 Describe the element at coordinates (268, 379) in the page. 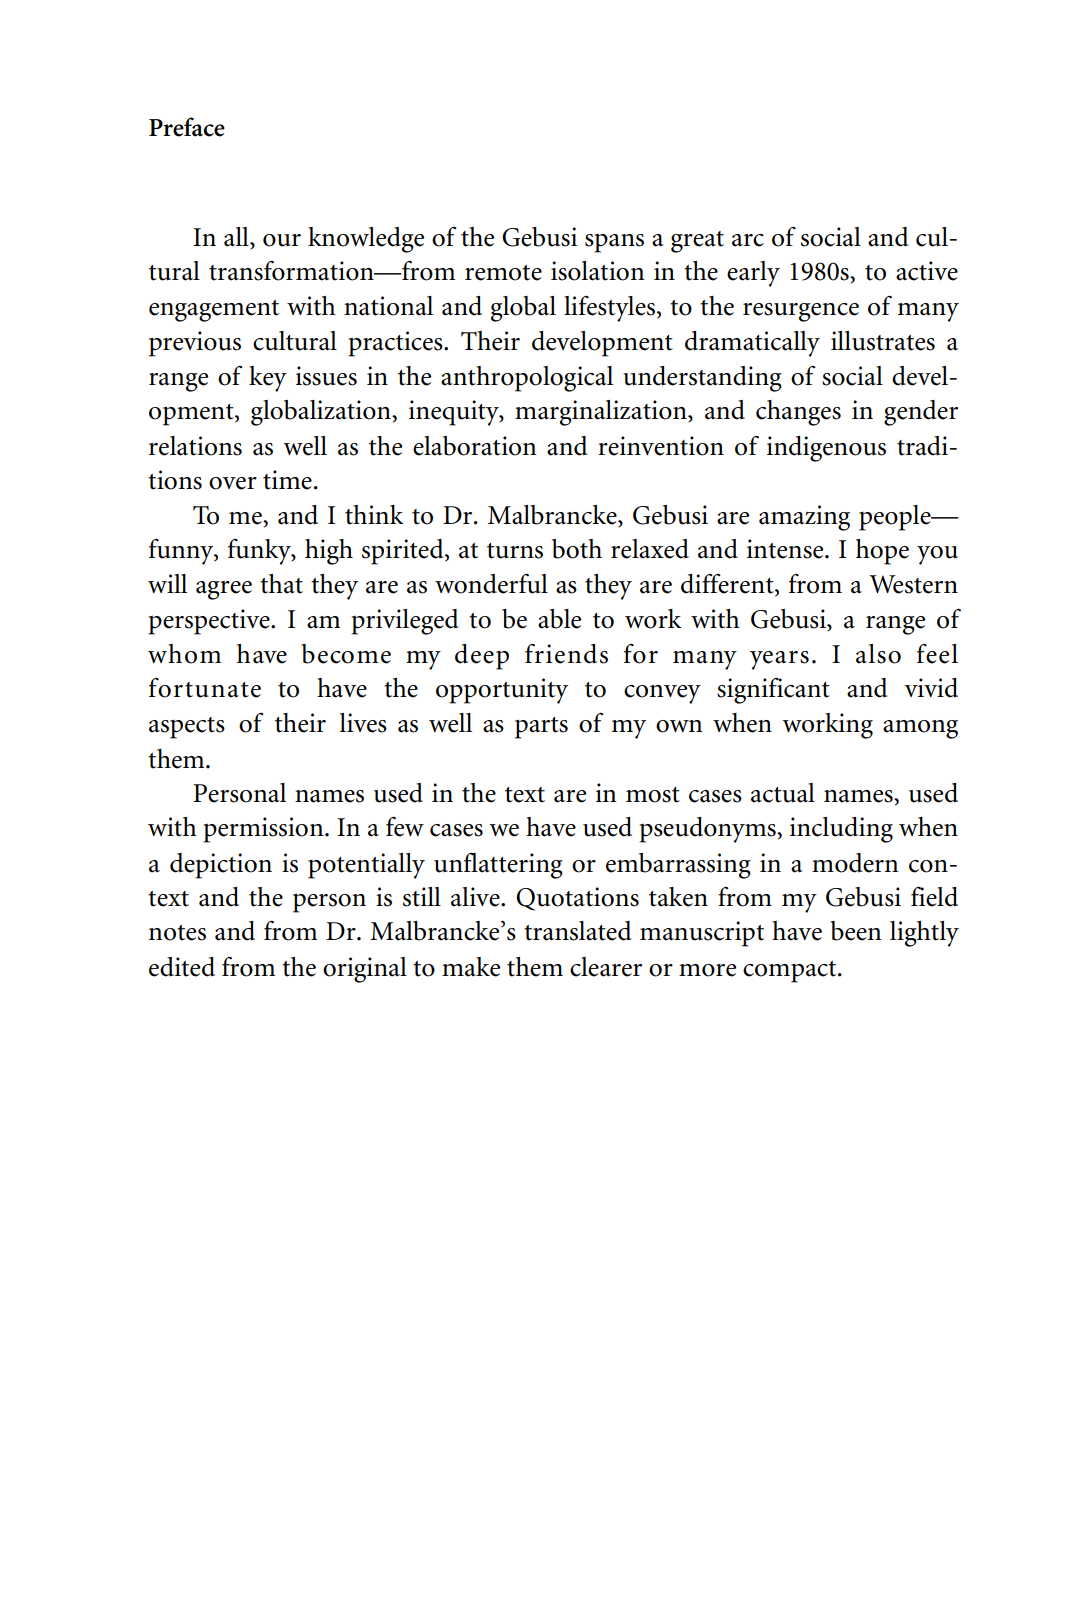

I see `key` at that location.
